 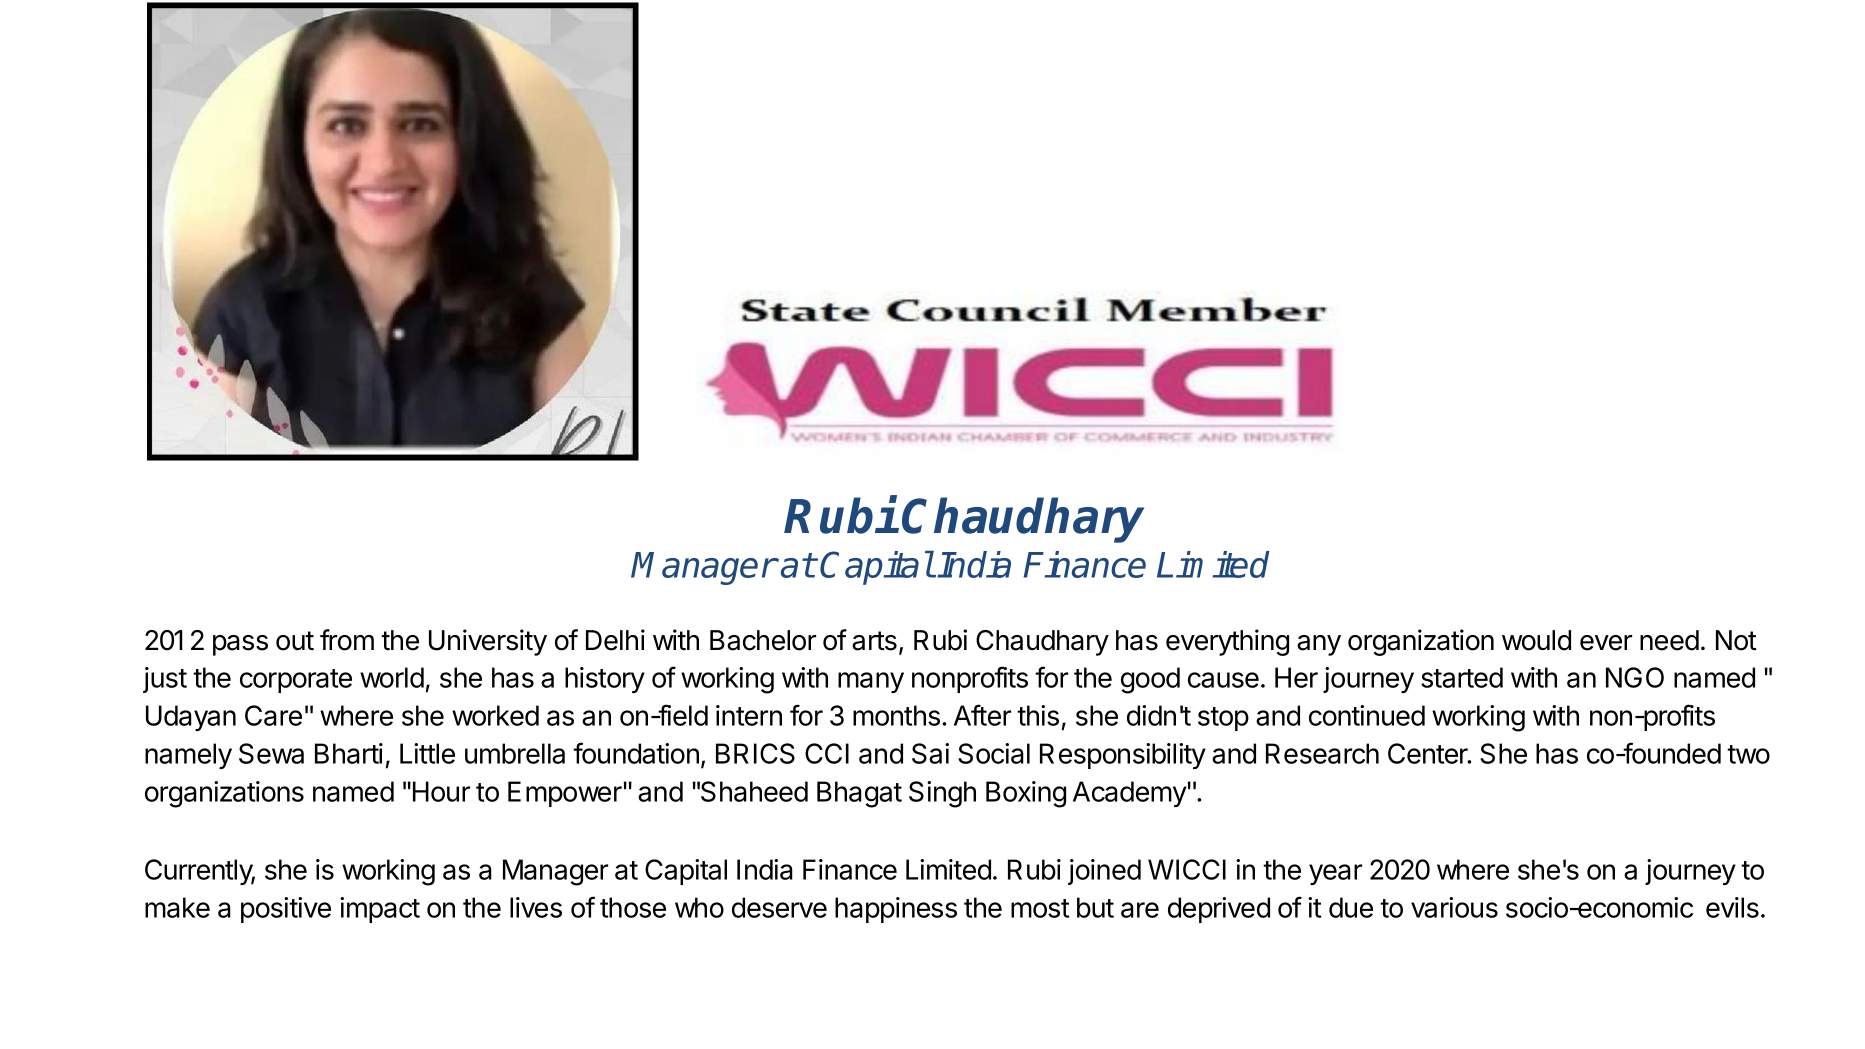 What do you see at coordinates (1130, 794) in the screenshot?
I see `Academy` at bounding box center [1130, 794].
